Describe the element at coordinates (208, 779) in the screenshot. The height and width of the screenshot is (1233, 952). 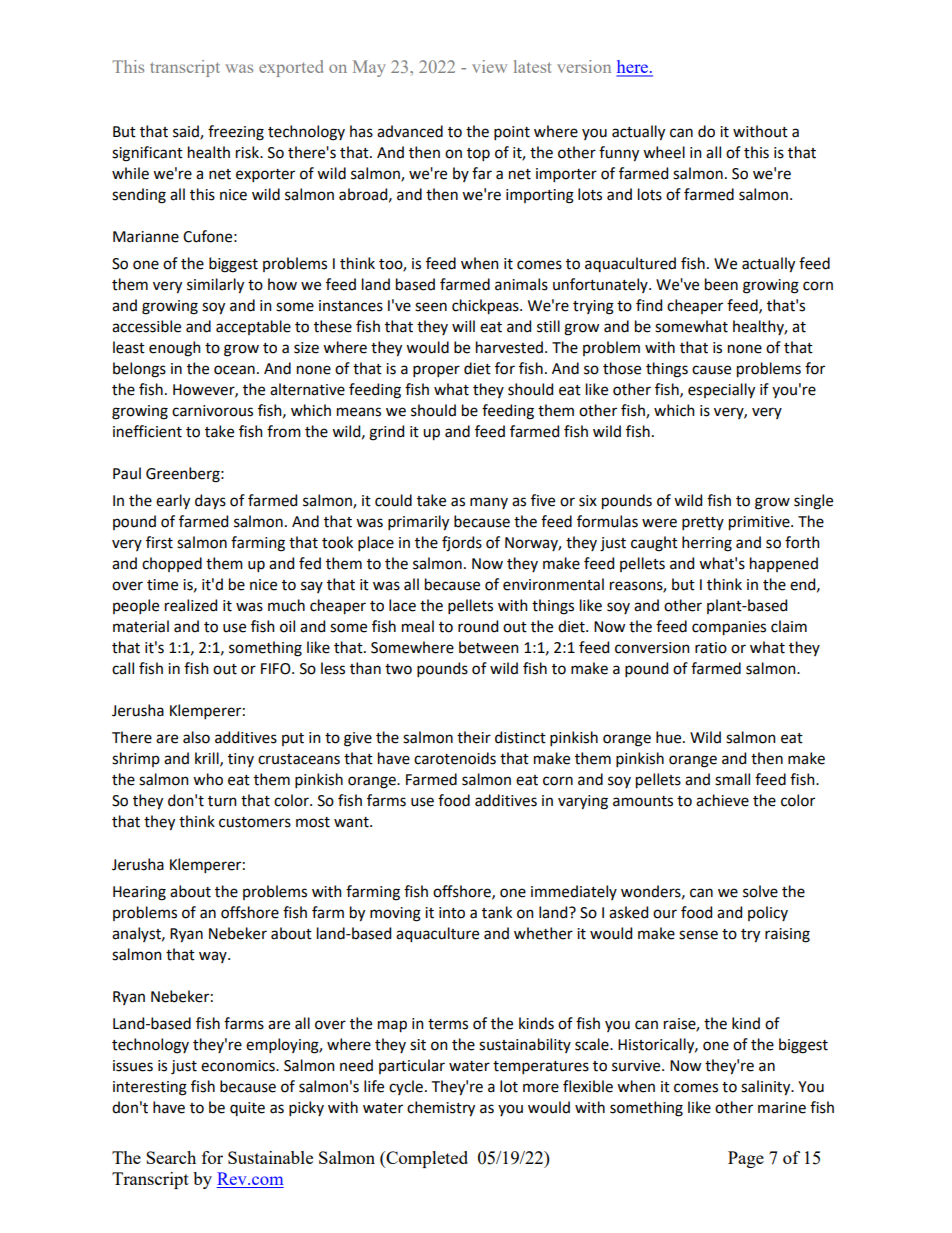
I see `who` at that location.
